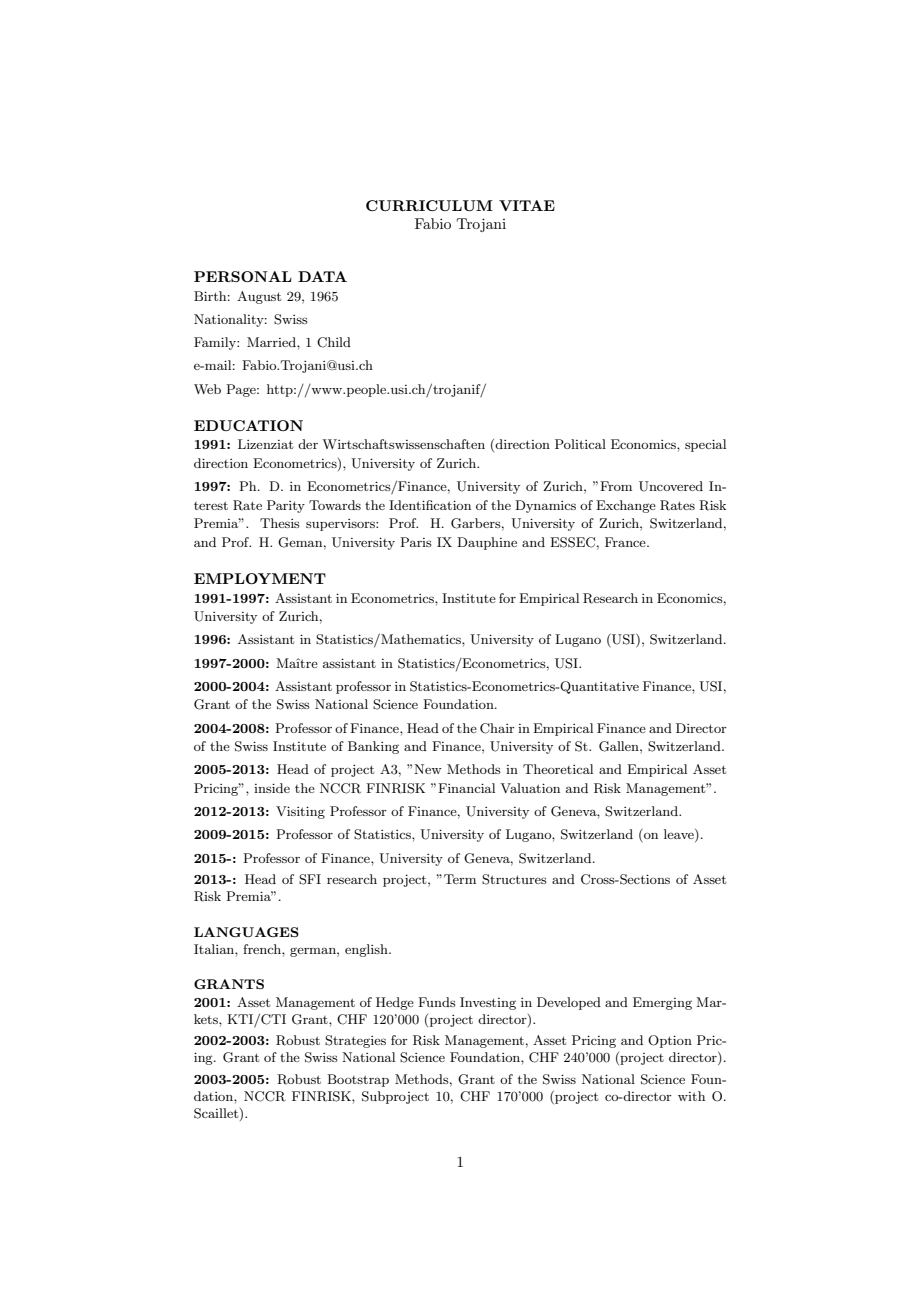 The height and width of the screenshot is (1308, 924). I want to click on Financial, so click(466, 788).
